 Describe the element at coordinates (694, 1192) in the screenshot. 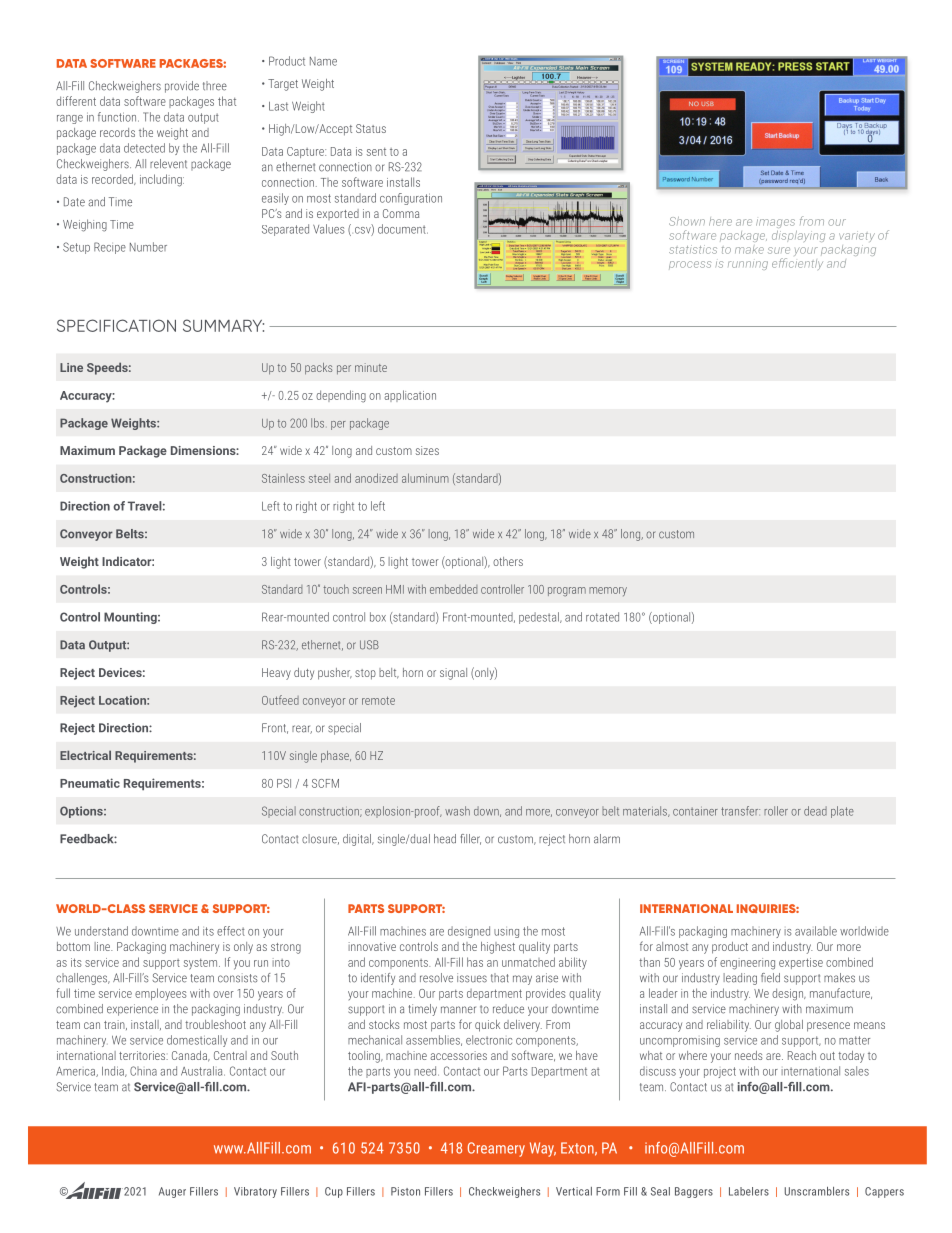

I see `Baggers` at that location.
